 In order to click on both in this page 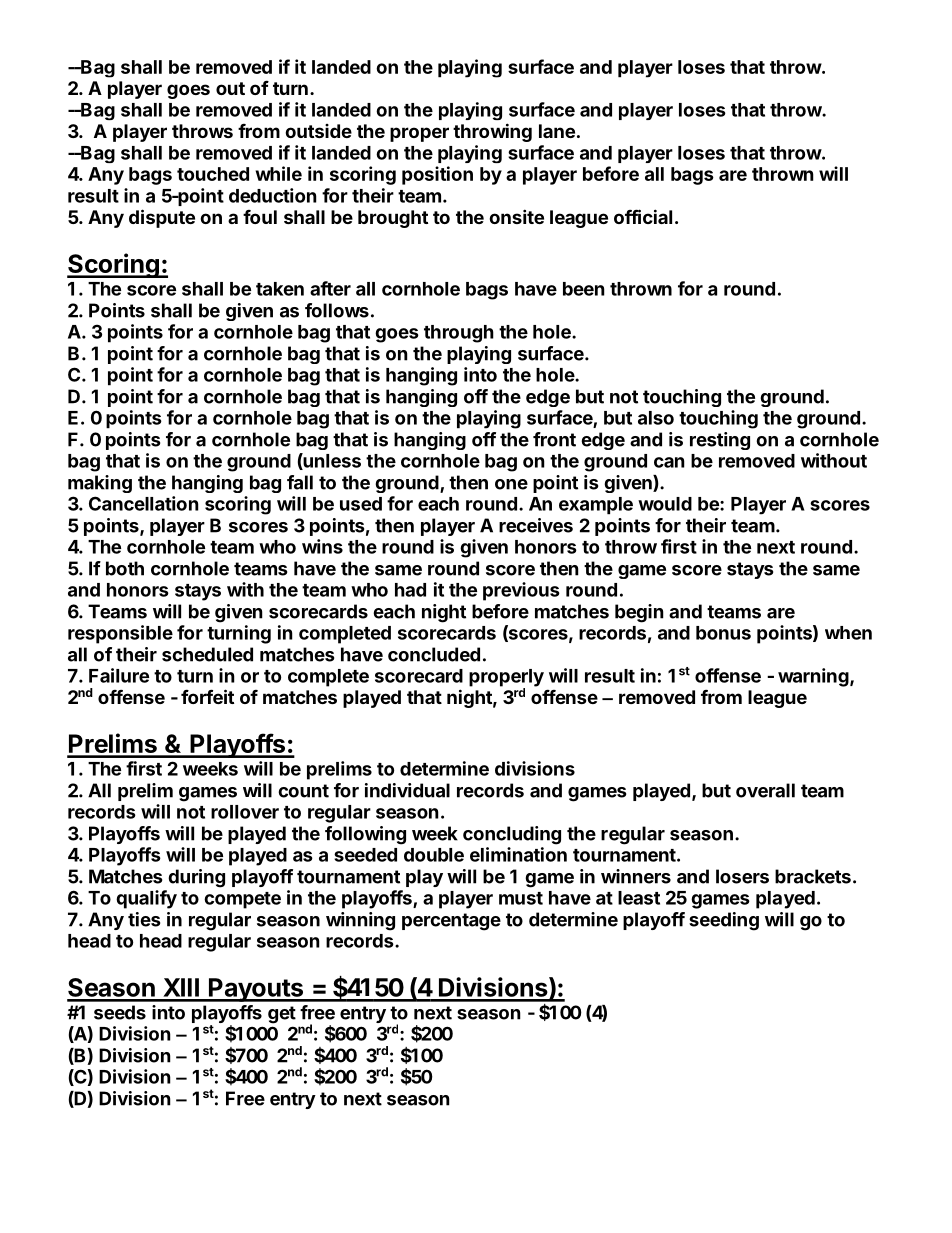, I will do `click(125, 568)`.
